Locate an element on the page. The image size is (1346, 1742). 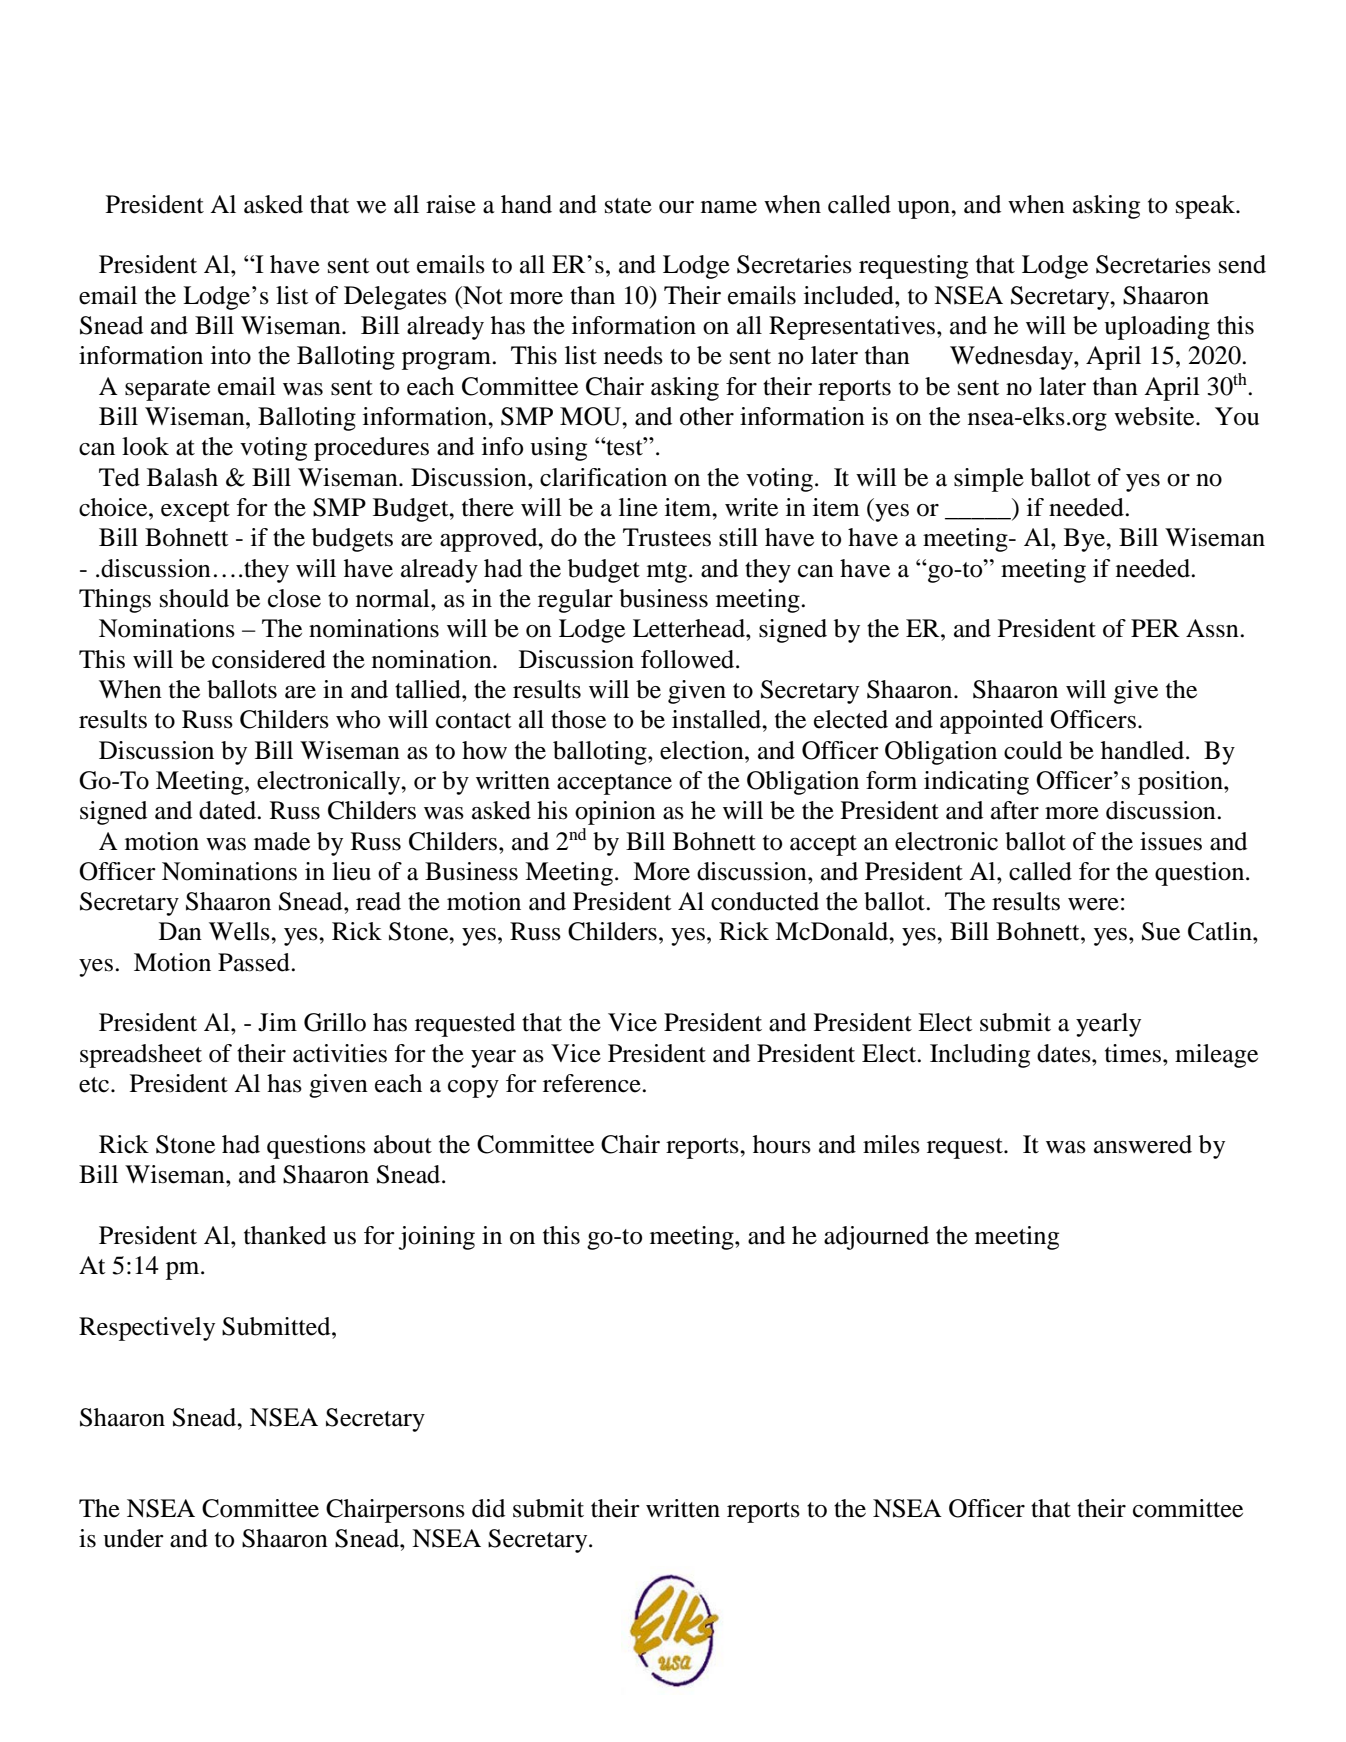
speak is located at coordinates (1206, 207).
